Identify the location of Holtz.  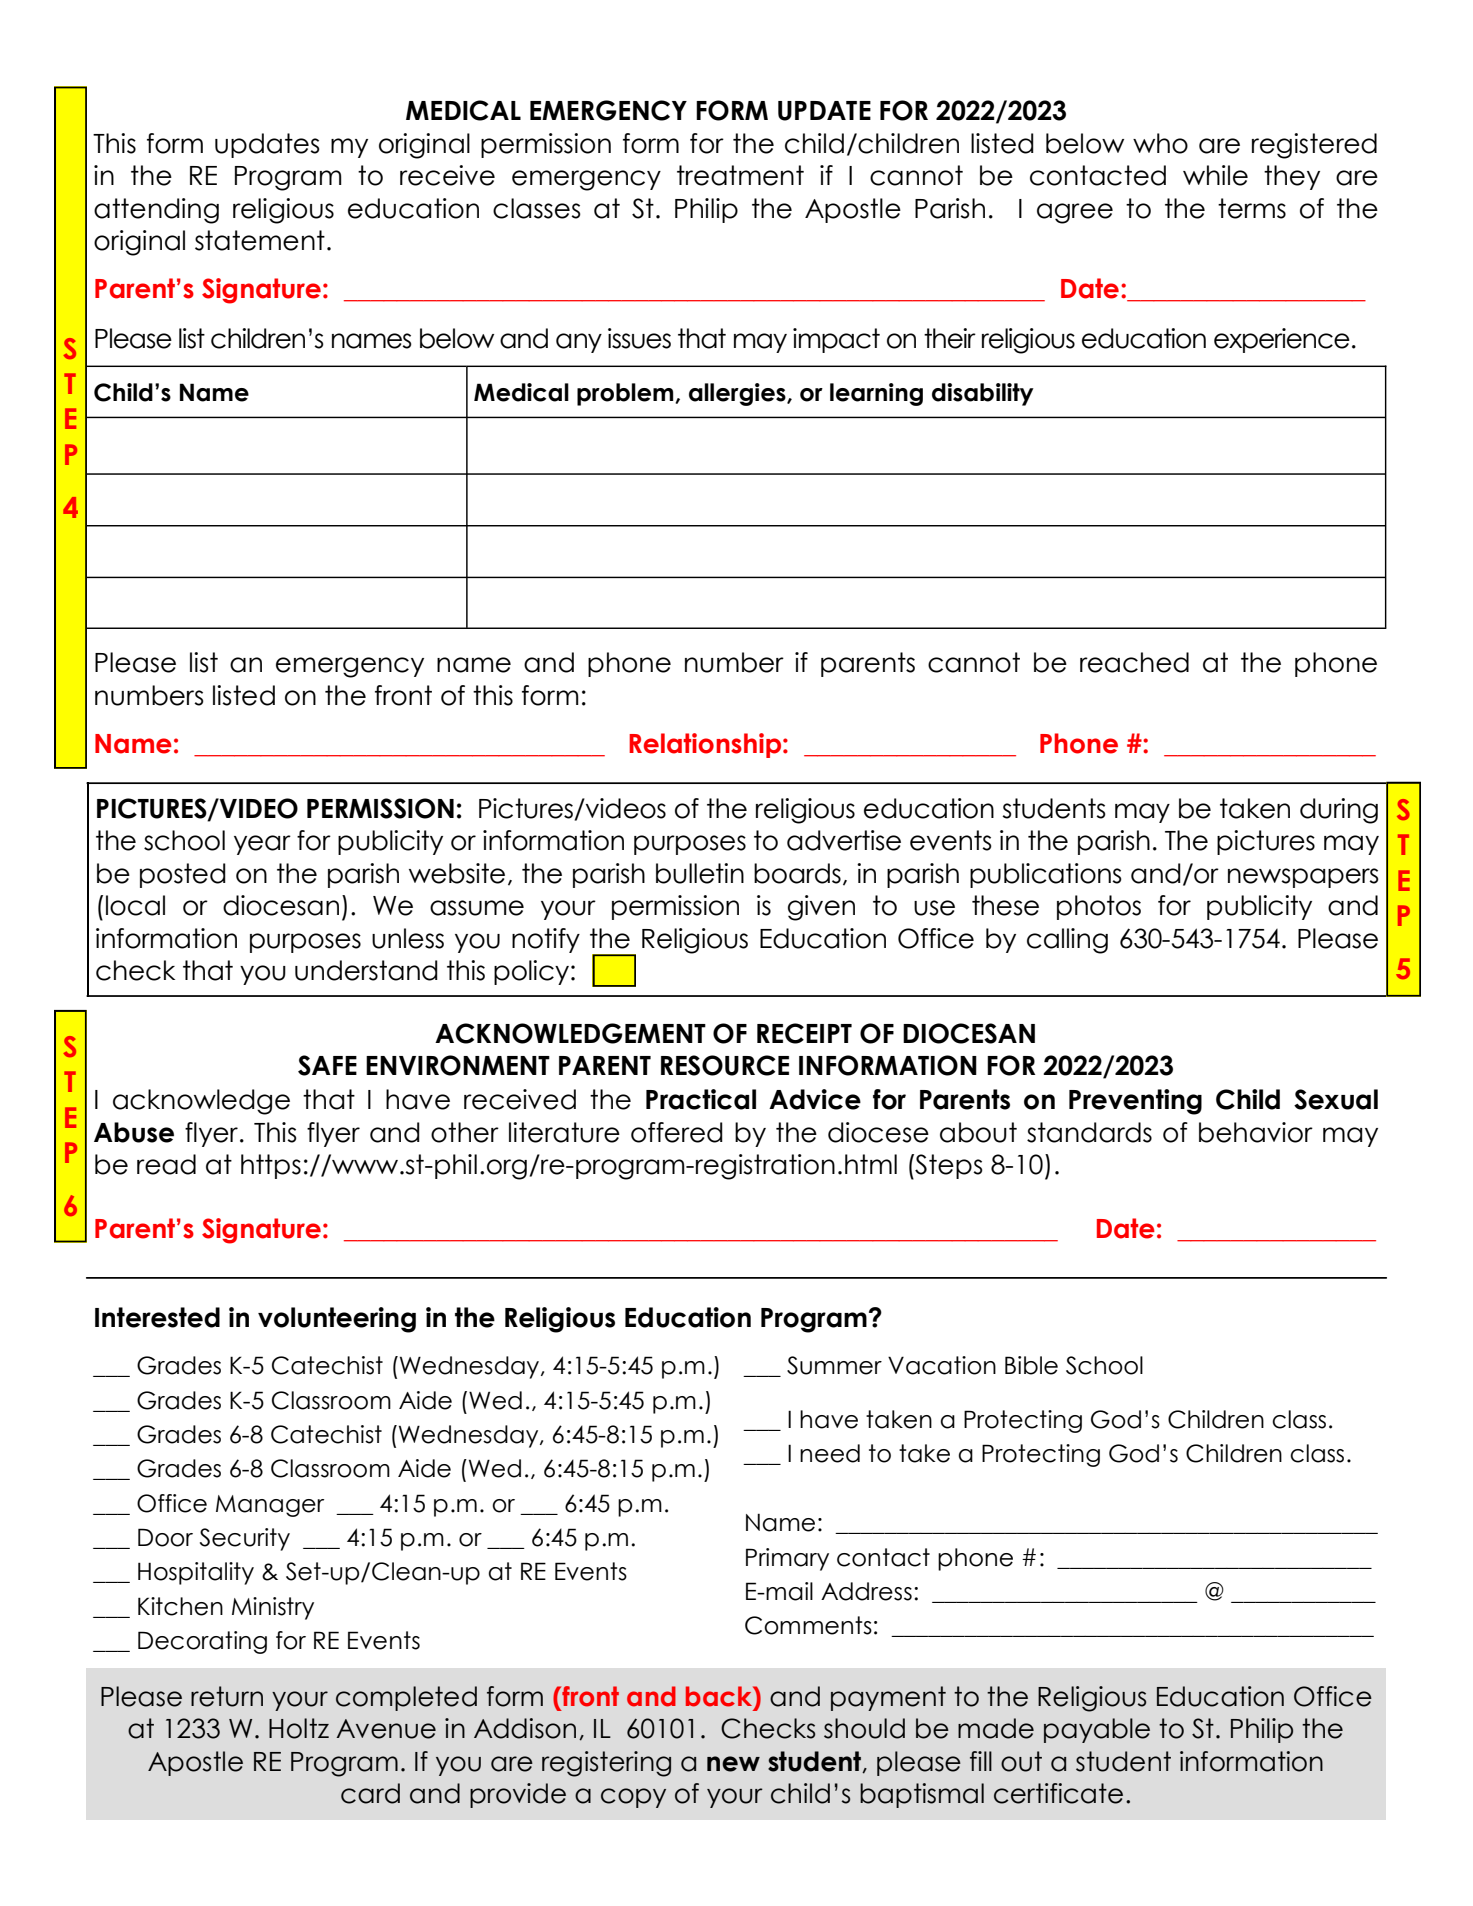
(299, 1728).
